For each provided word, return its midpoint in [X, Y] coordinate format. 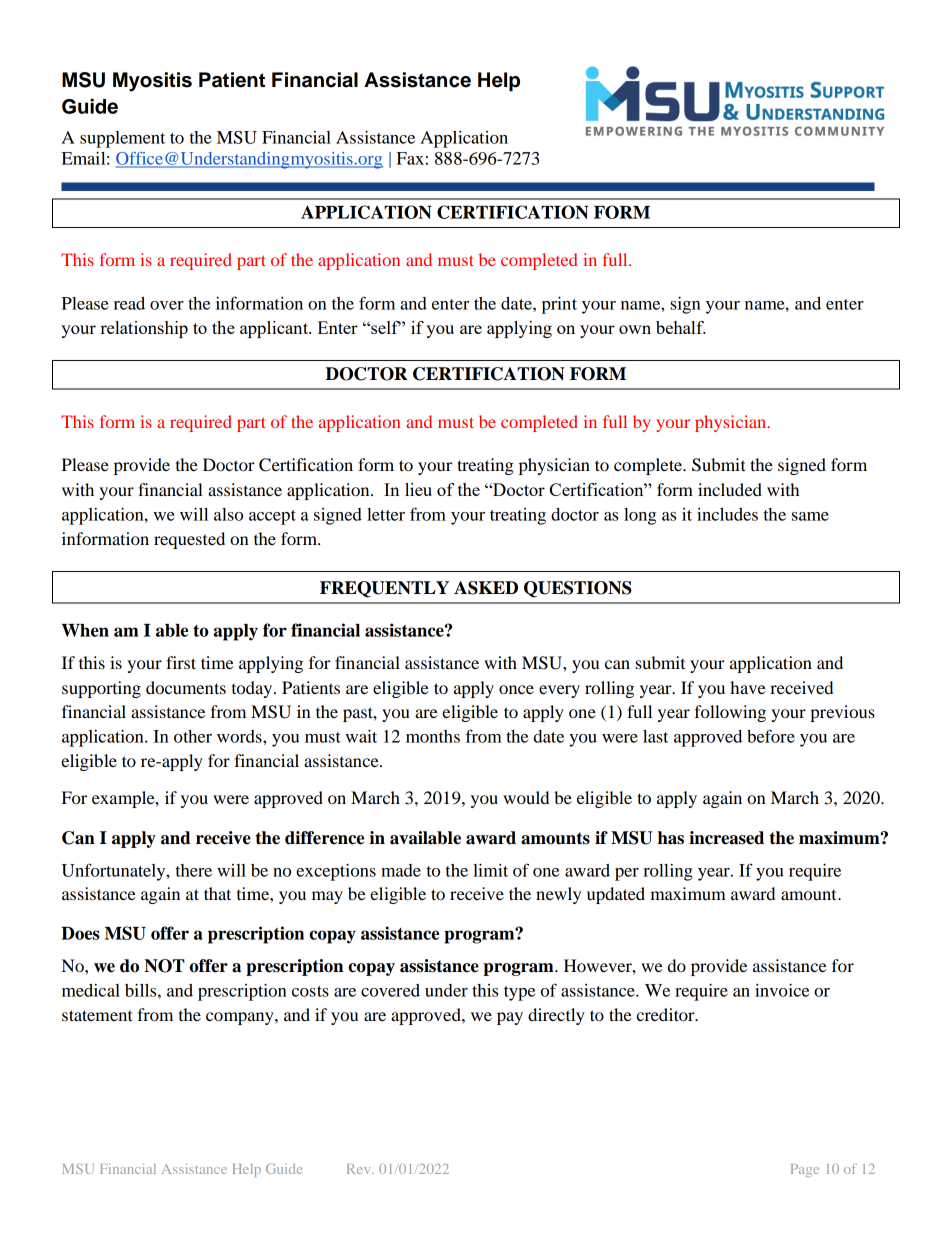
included [730, 489]
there [194, 870]
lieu [418, 489]
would [526, 797]
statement [97, 1015]
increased [726, 838]
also [228, 514]
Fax [410, 158]
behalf [681, 327]
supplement [122, 139]
